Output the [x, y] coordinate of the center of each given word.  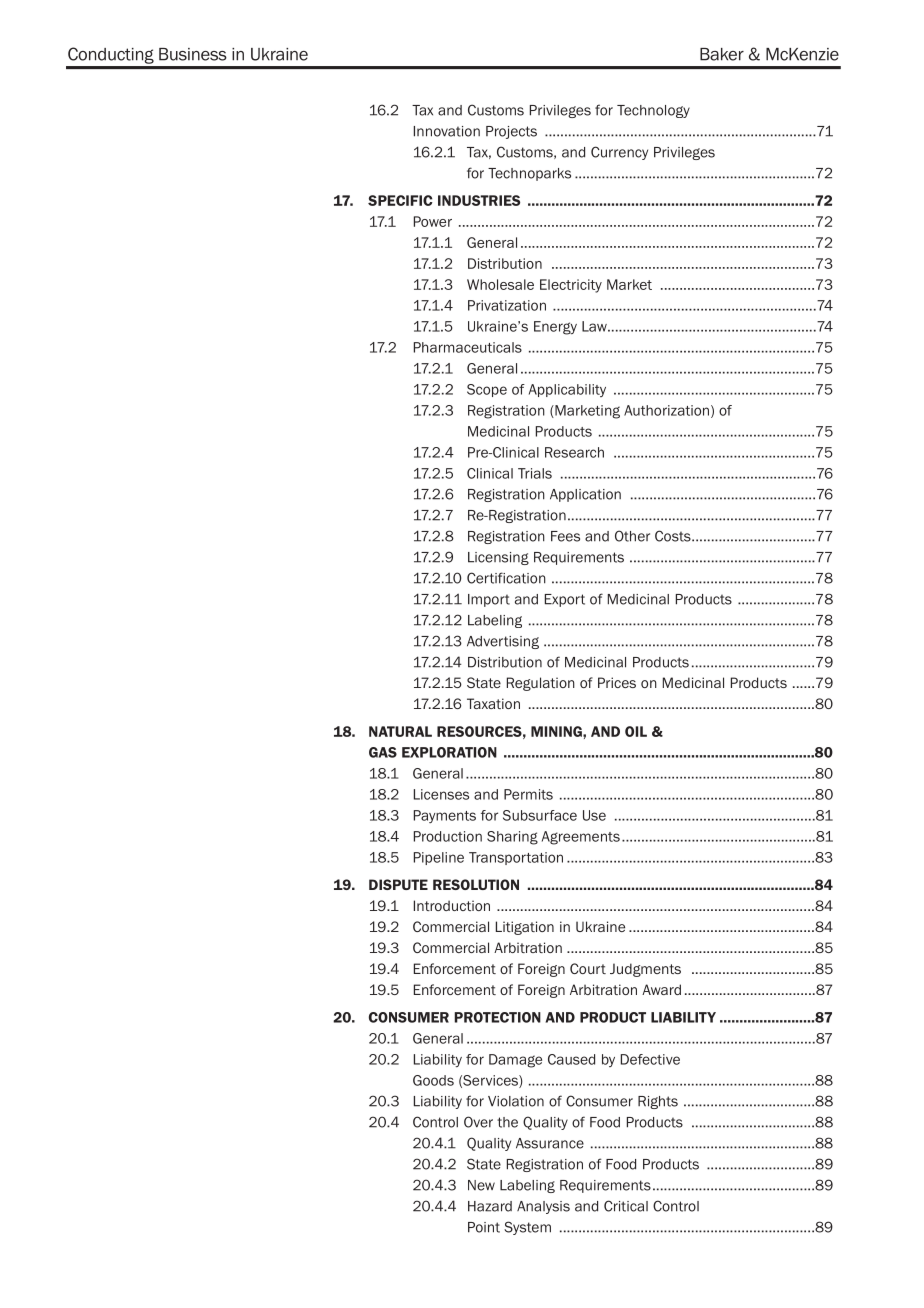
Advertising [503, 642]
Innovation [447, 131]
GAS [383, 752]
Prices [617, 682]
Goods [433, 1080]
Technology [653, 111]
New [481, 1185]
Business [193, 54]
